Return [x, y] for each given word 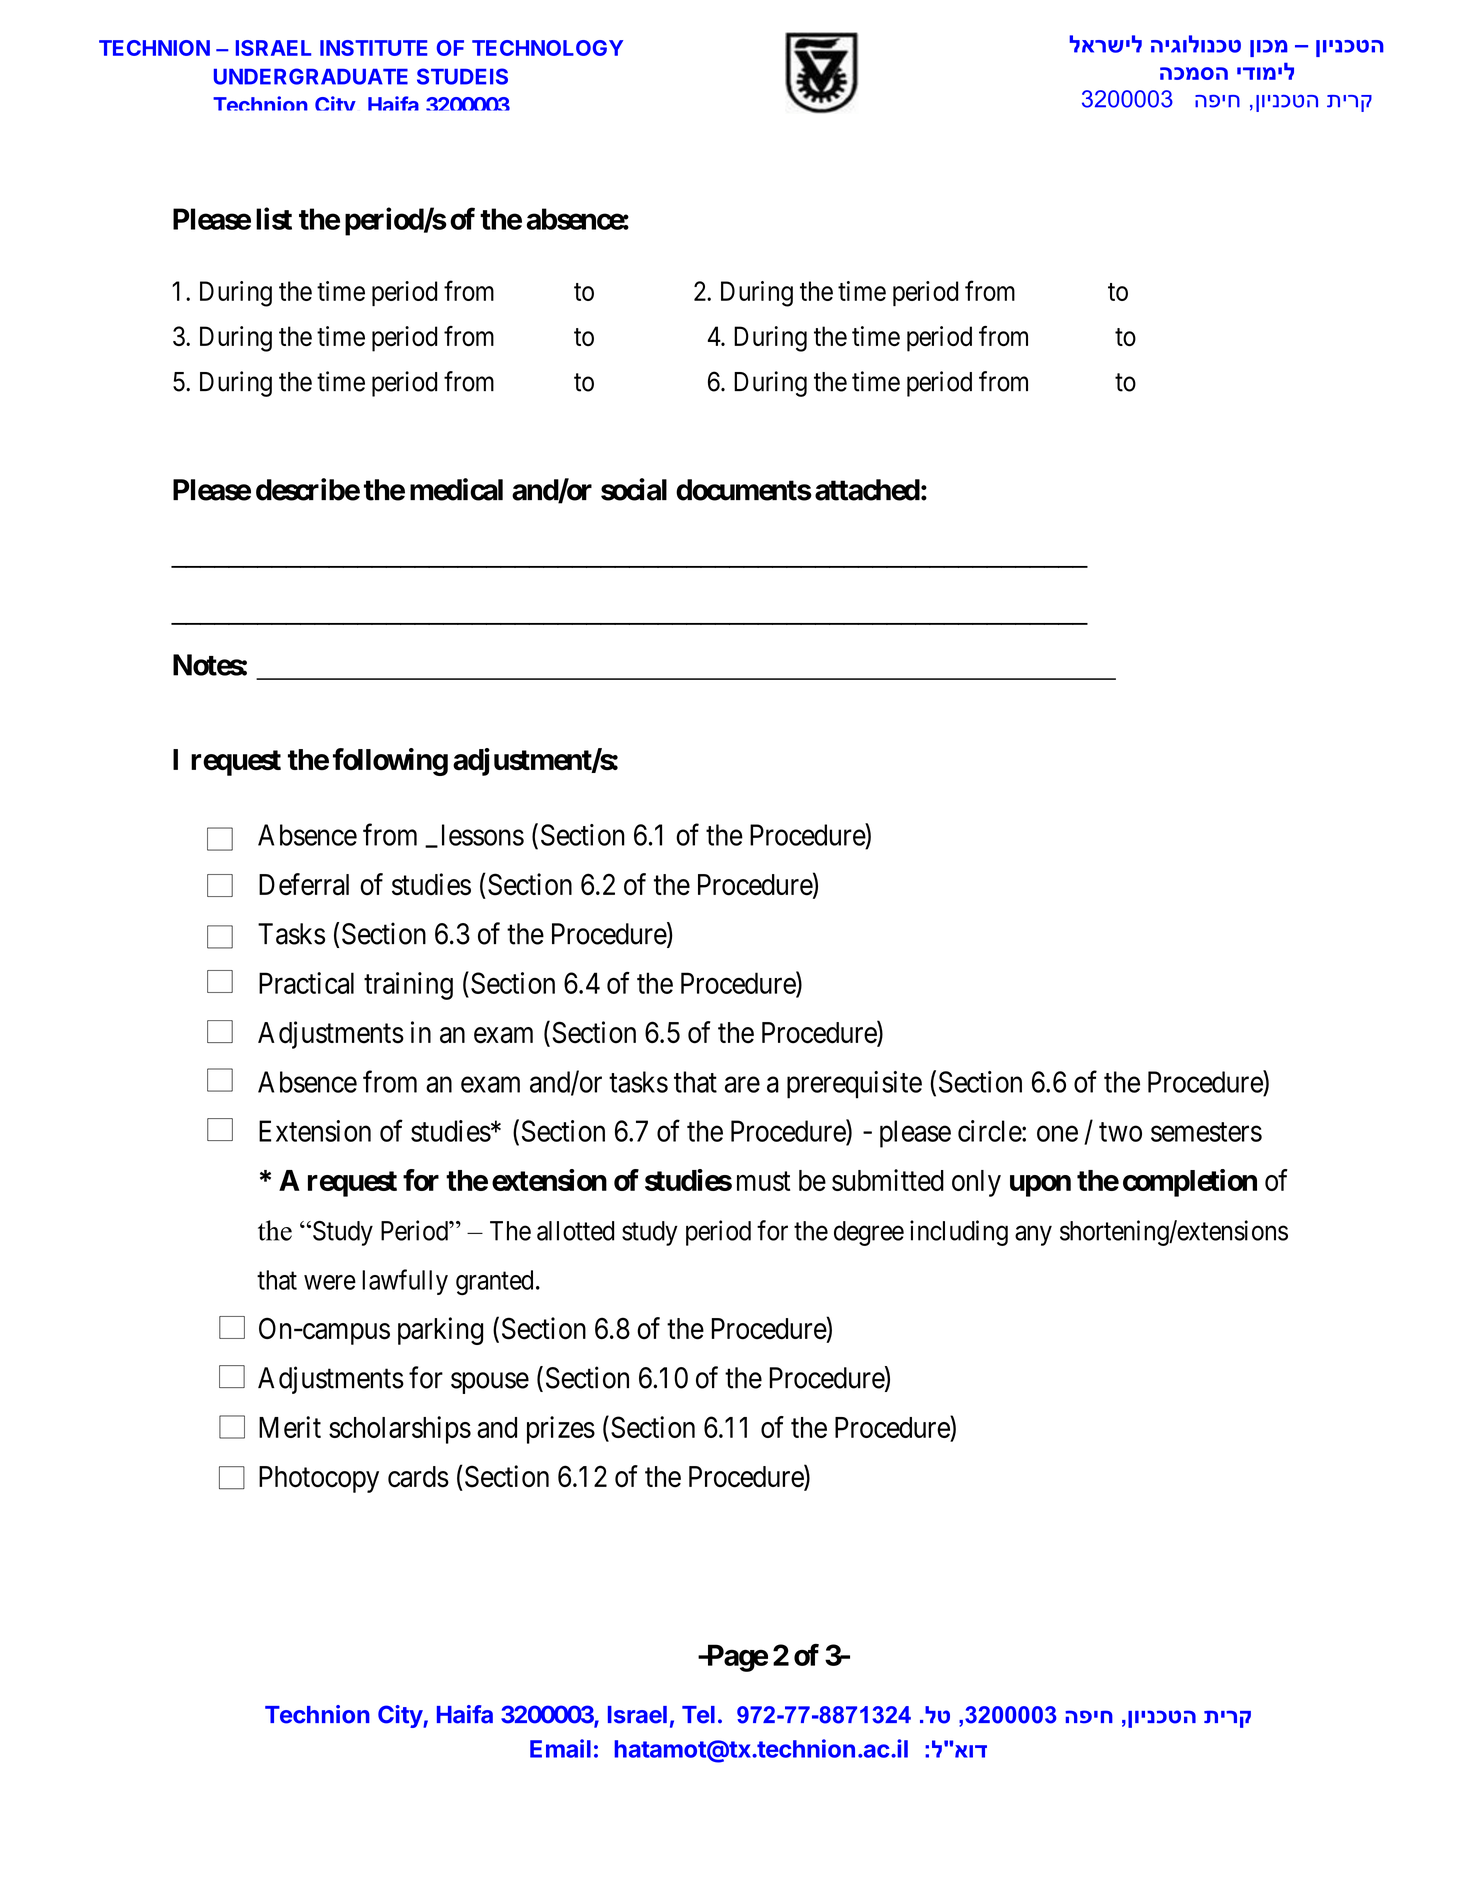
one [1057, 1134]
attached [867, 490]
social [634, 489]
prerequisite [854, 1085]
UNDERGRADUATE [311, 76]
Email [560, 1748]
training [408, 986]
